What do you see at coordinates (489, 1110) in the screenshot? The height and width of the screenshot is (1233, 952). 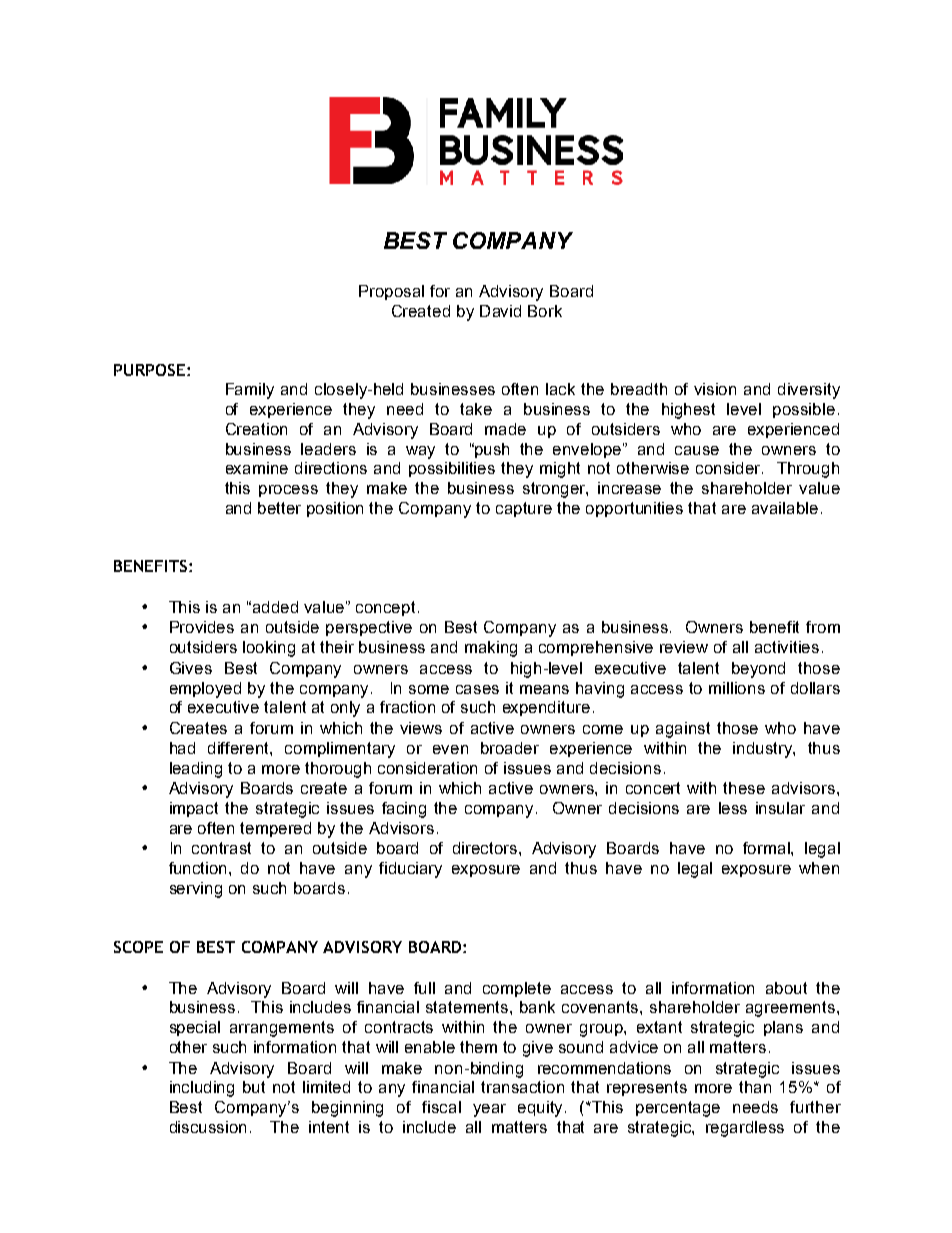 I see `year` at bounding box center [489, 1110].
